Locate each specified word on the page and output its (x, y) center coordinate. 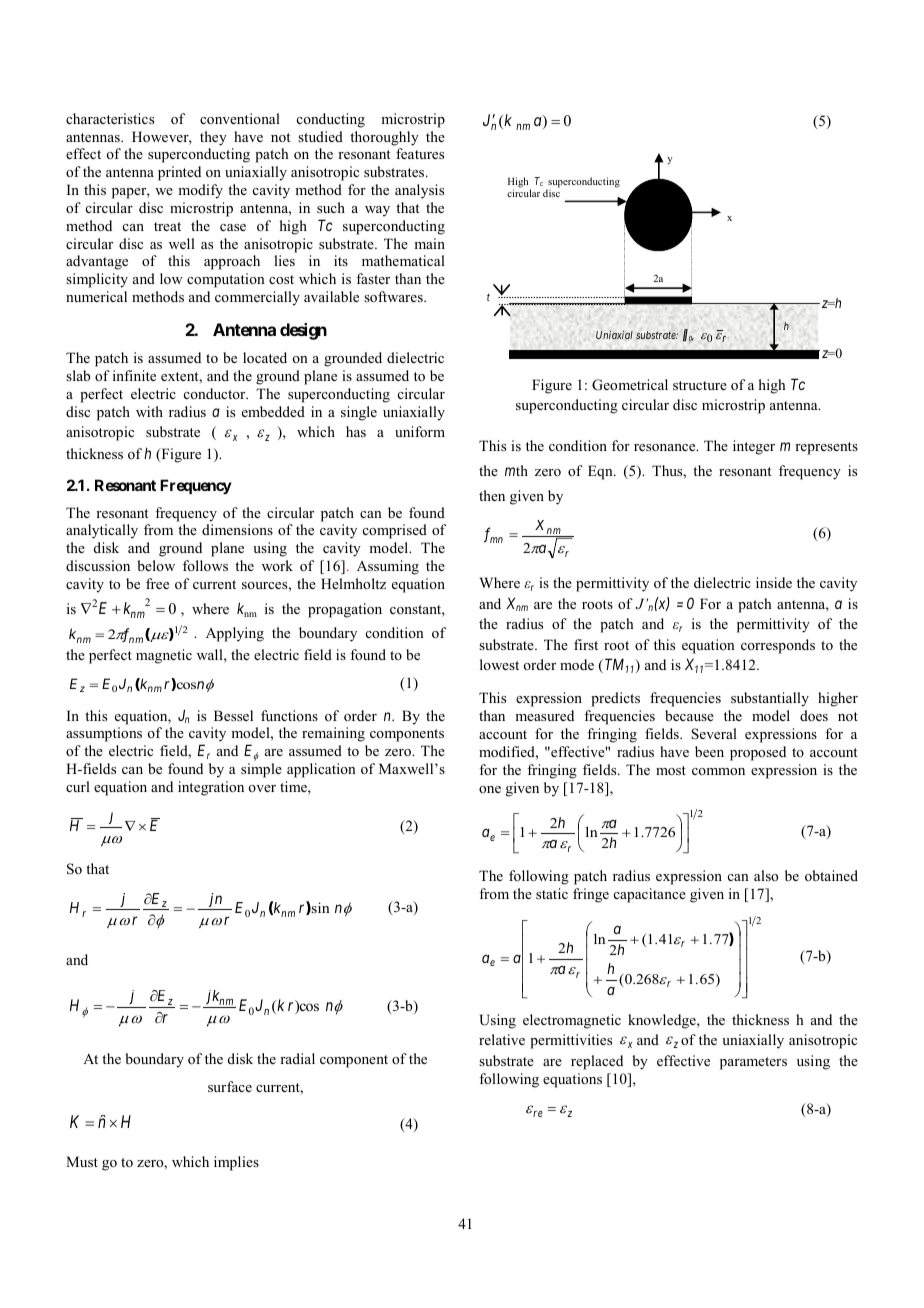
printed (179, 173)
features (420, 153)
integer (754, 447)
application (321, 770)
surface (230, 1086)
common (718, 771)
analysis (419, 191)
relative (502, 1039)
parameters (753, 1063)
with (149, 411)
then (492, 495)
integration (211, 788)
